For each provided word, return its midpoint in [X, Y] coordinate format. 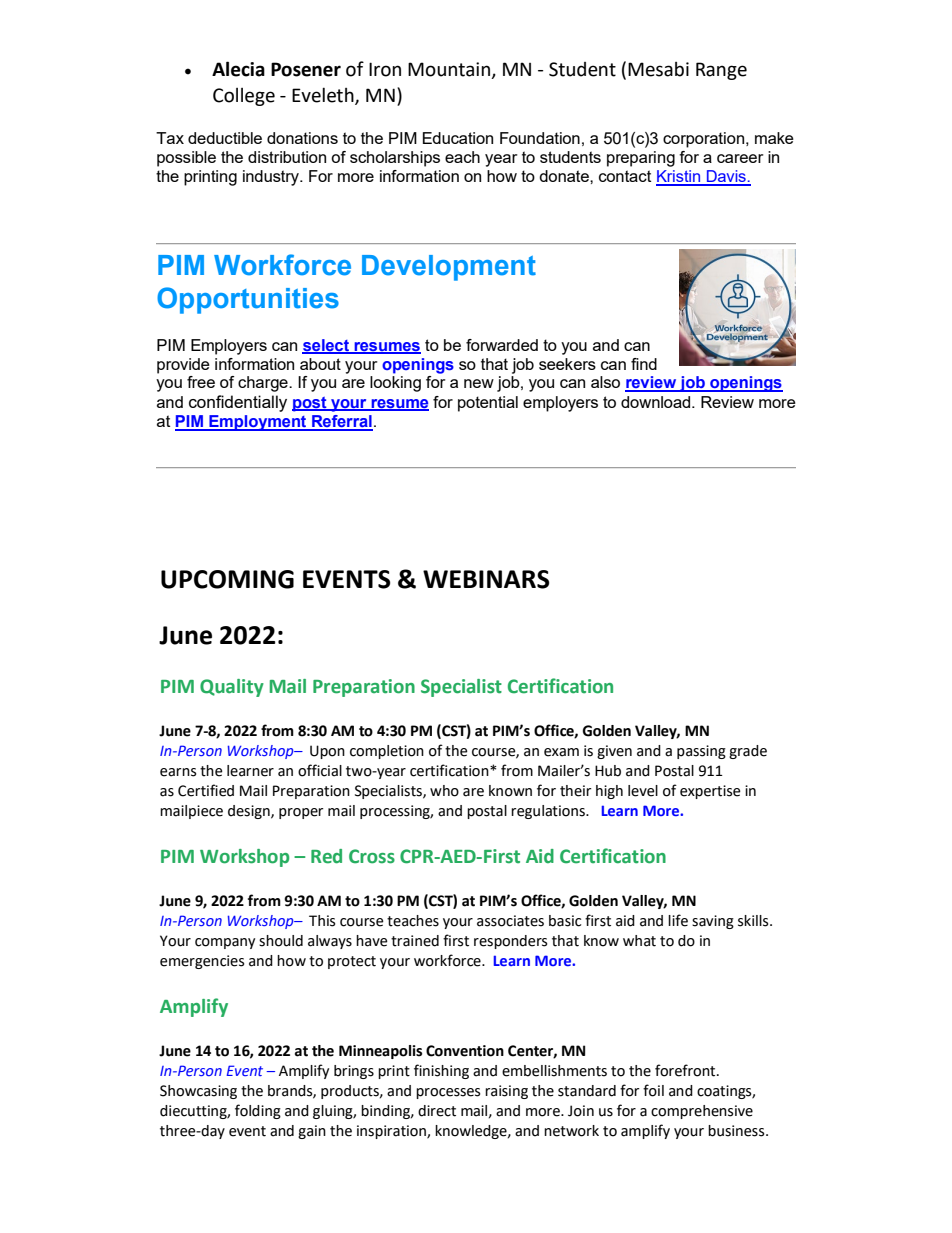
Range [721, 71]
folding [258, 1111]
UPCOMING [227, 579]
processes [448, 1093]
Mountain [450, 70]
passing [701, 752]
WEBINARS [486, 579]
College [244, 97]
